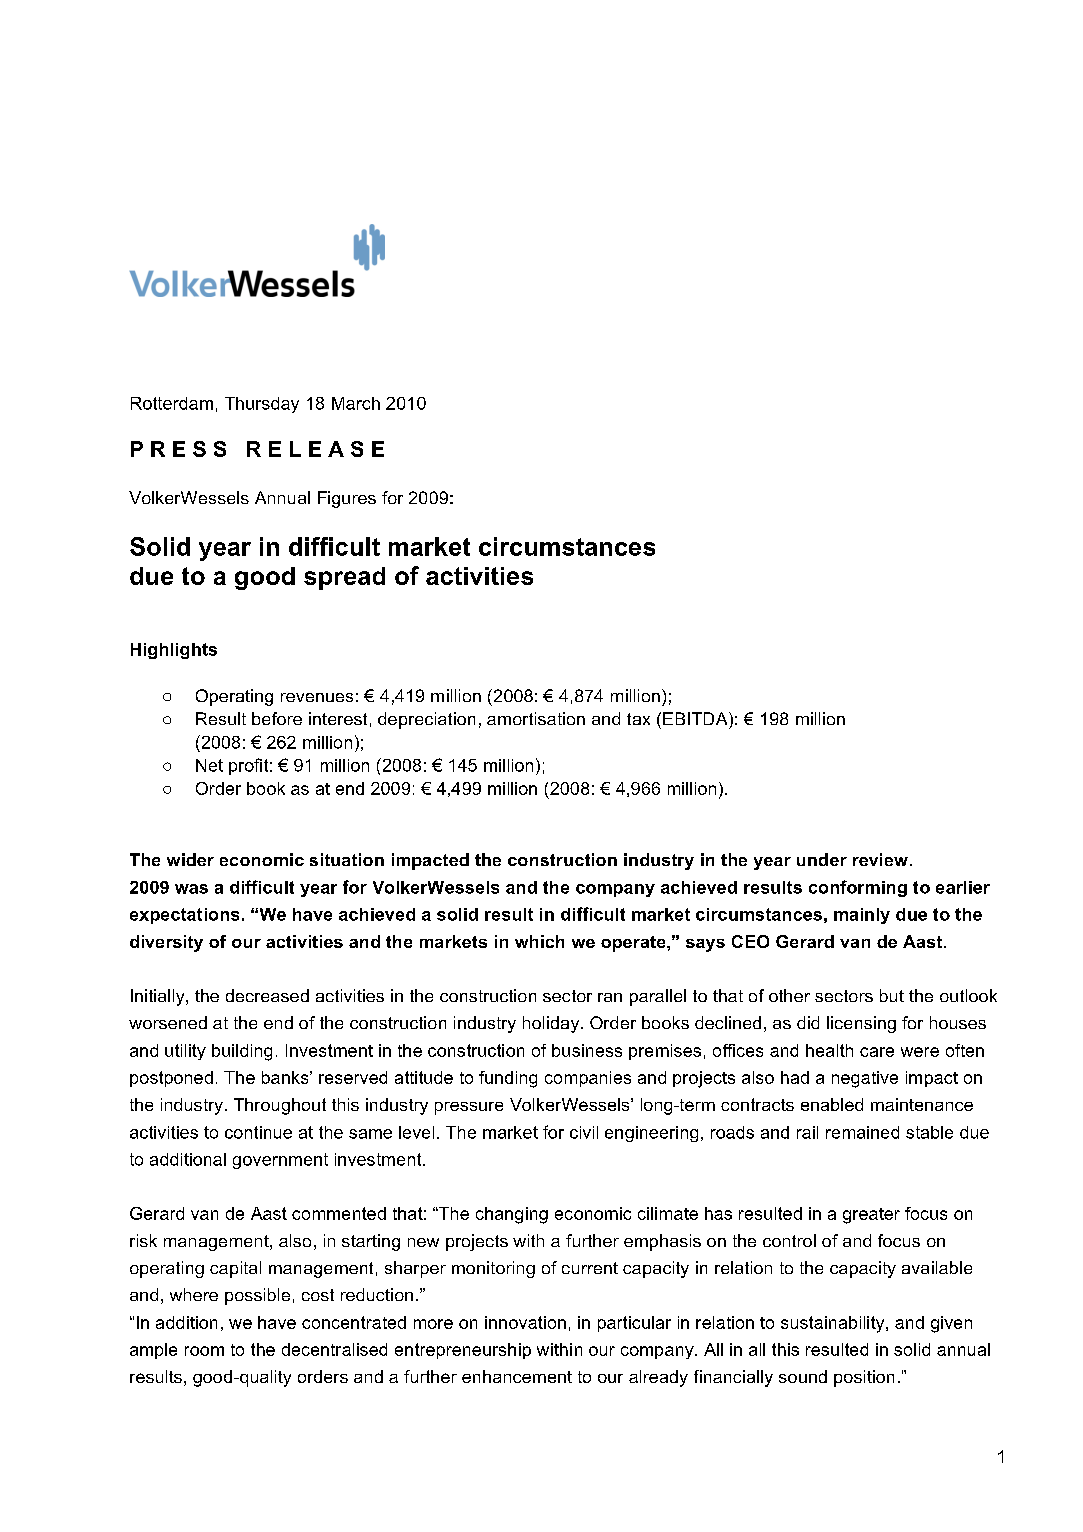 This screenshot has height=1532, width=1083. Describe the element at coordinates (277, 718) in the screenshot. I see `before` at that location.
